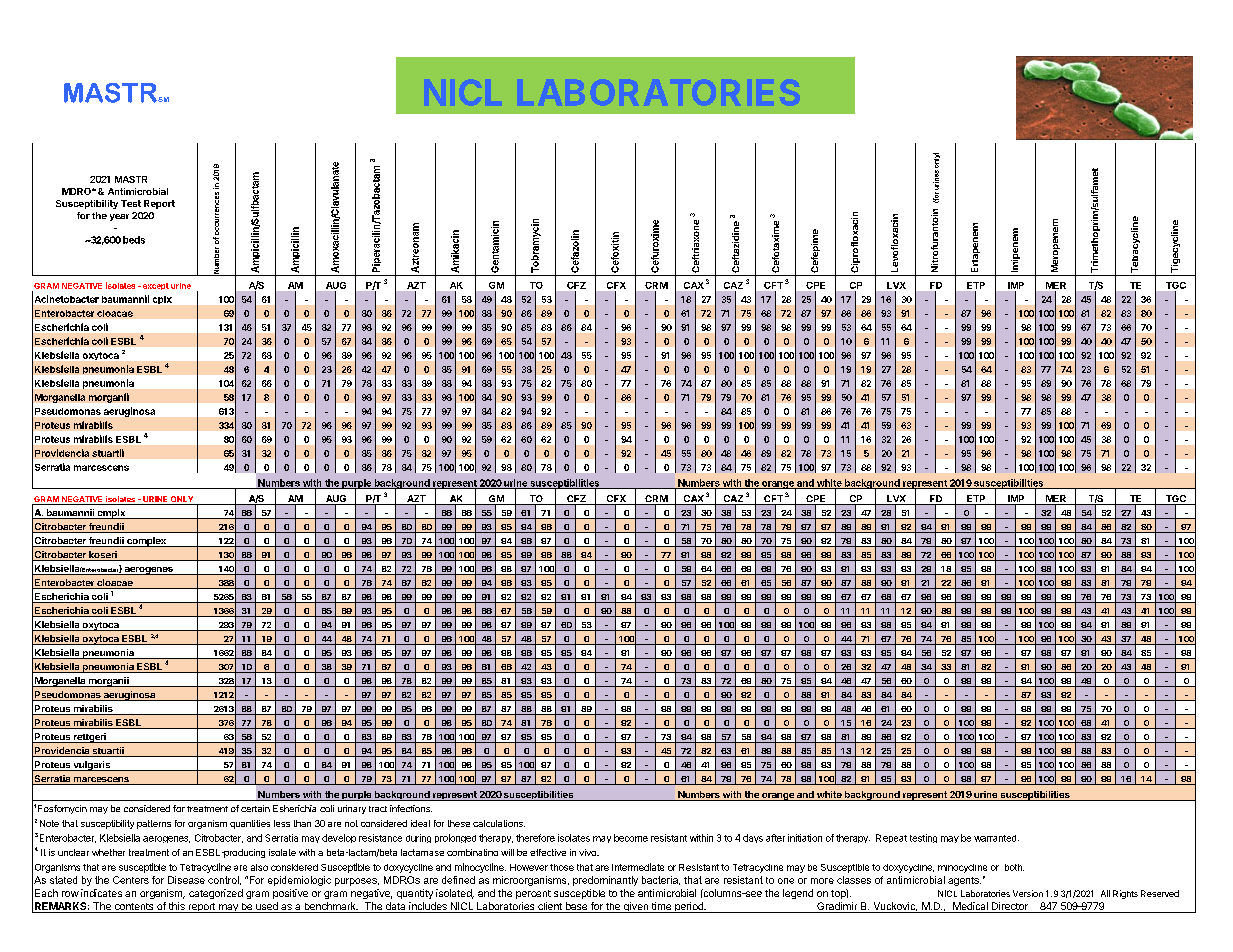 The image size is (1233, 952). Describe the element at coordinates (605, 881) in the image. I see `predominantly` at that location.
